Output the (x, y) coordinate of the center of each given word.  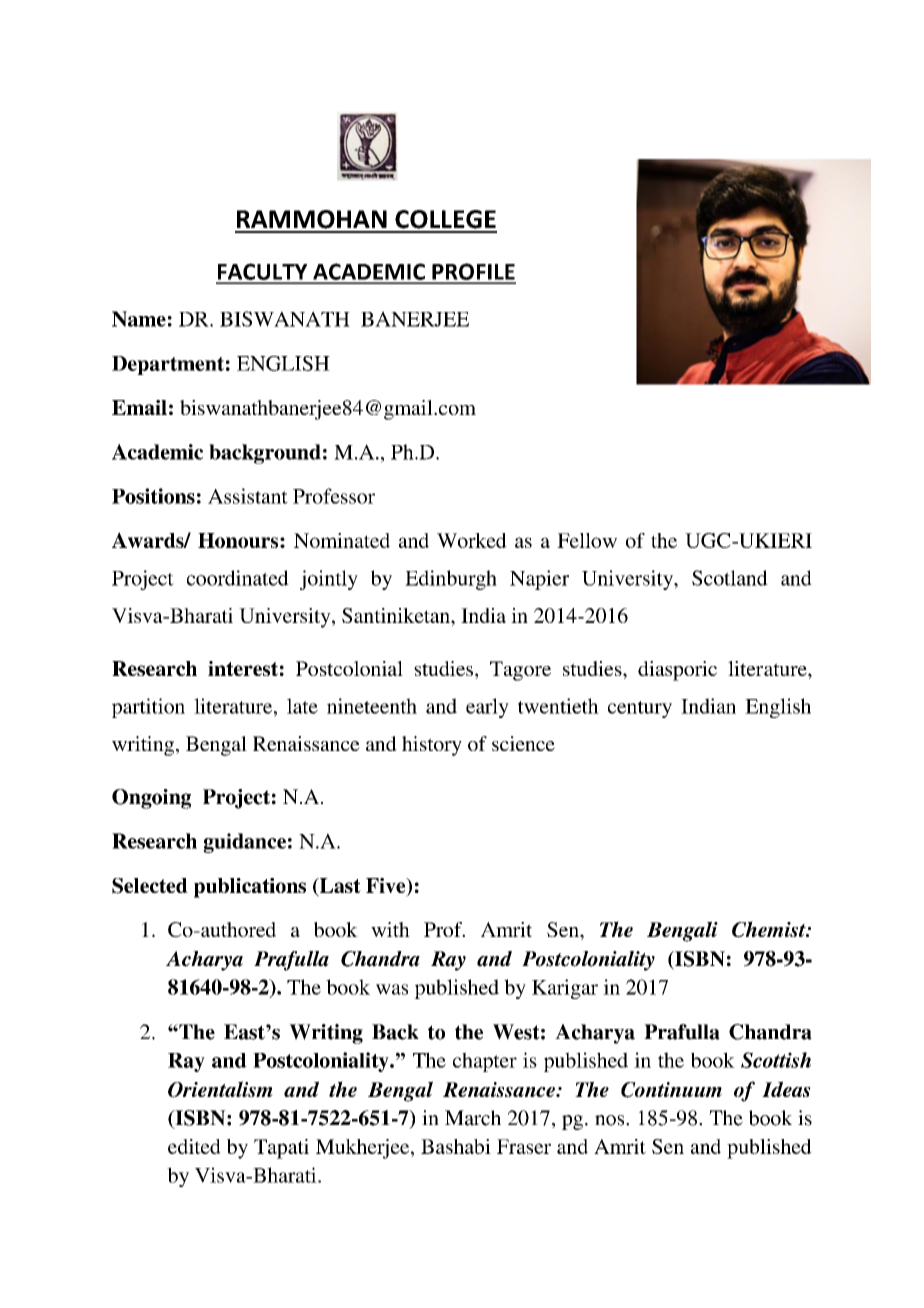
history (432, 746)
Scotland (730, 578)
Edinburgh (451, 580)
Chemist (770, 929)
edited (194, 1146)
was (392, 989)
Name (139, 319)
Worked (472, 540)
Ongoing (151, 799)
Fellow (587, 540)
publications (250, 888)
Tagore (520, 671)
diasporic (677, 671)
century (640, 709)
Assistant (248, 496)
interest (243, 668)
